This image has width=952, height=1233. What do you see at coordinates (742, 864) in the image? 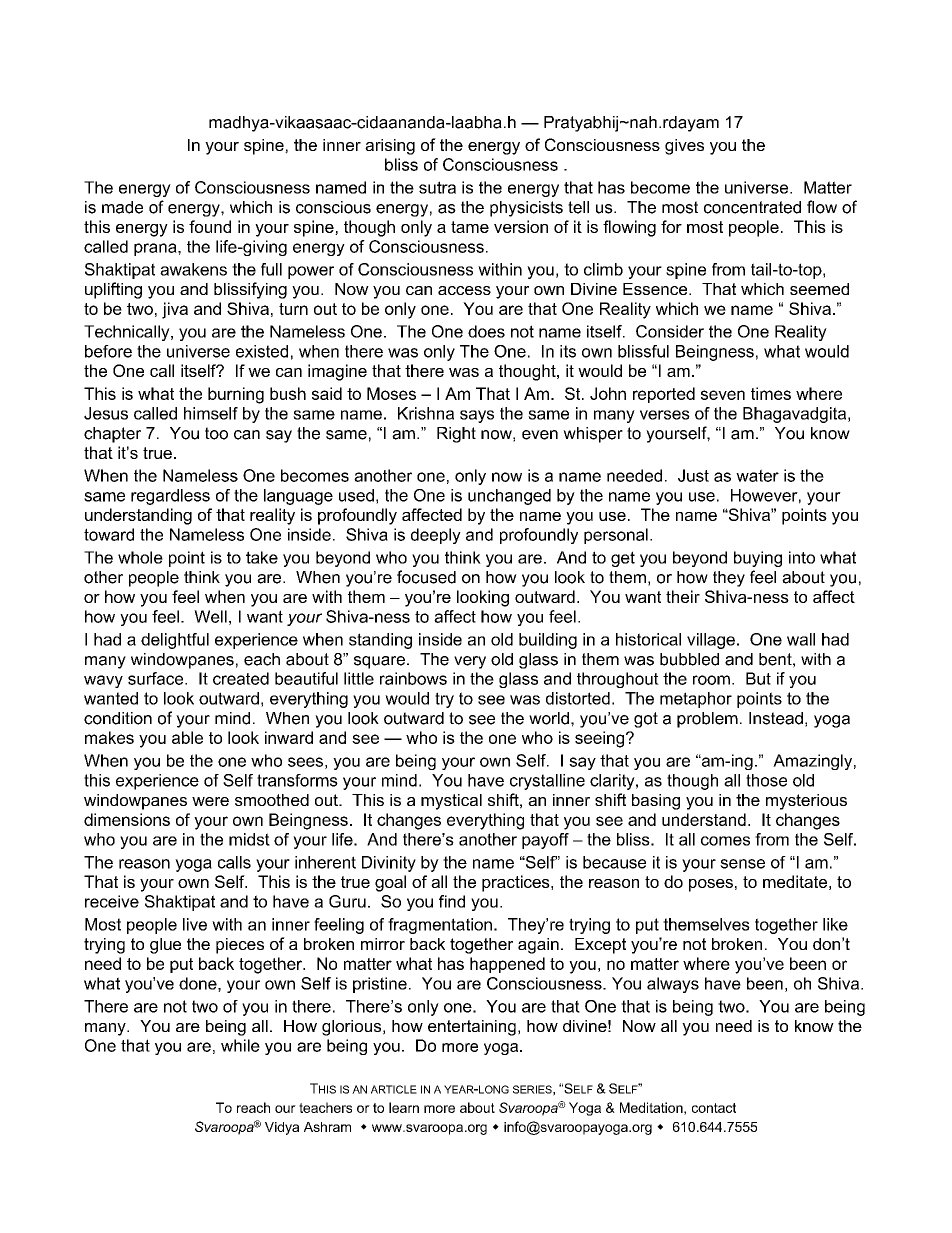
I see `sense` at bounding box center [742, 864].
